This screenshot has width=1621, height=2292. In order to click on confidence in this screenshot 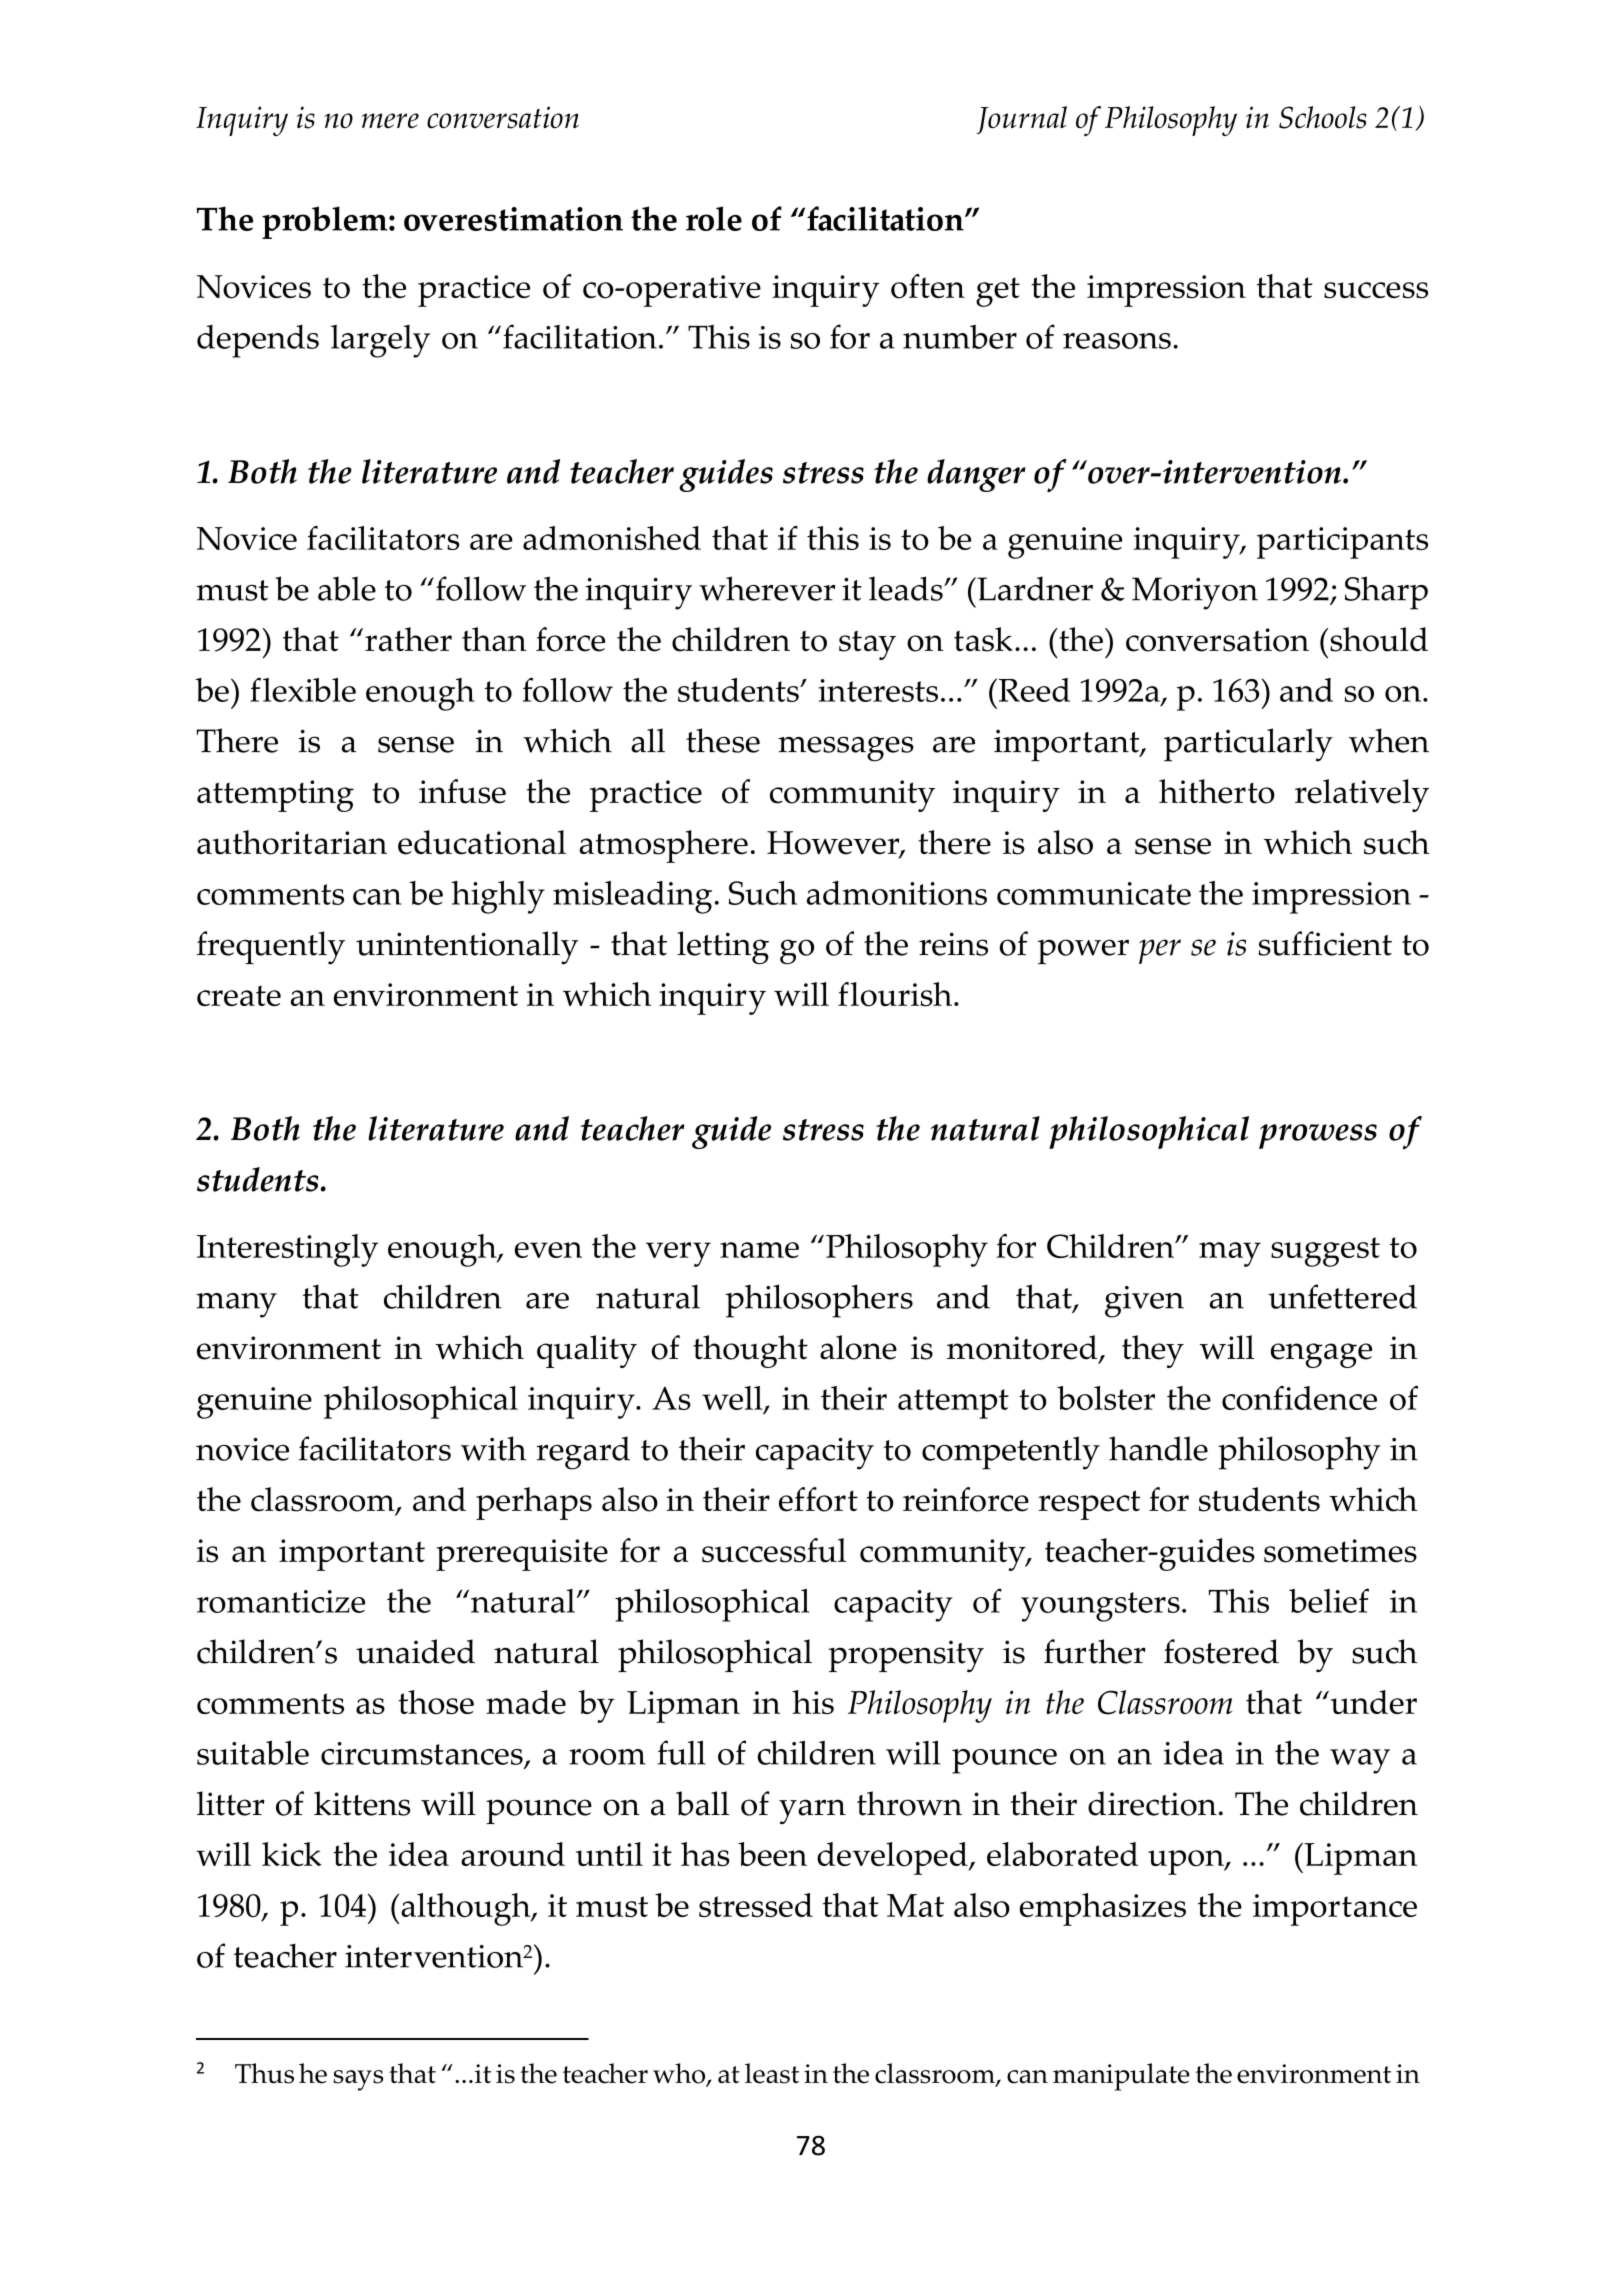, I will do `click(1299, 1398)`.
